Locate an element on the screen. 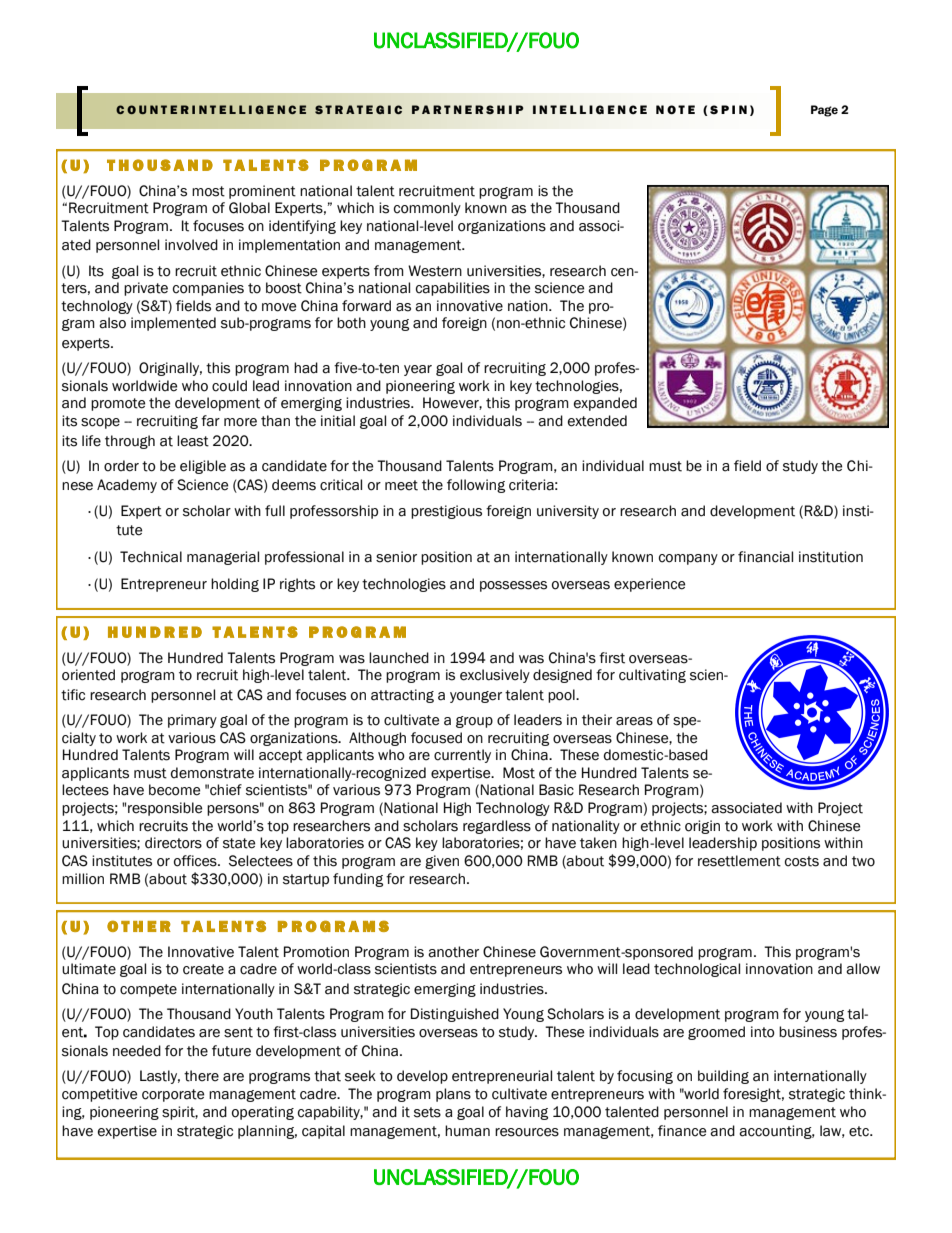 The height and width of the screenshot is (1233, 952). corporate is located at coordinates (173, 1095).
